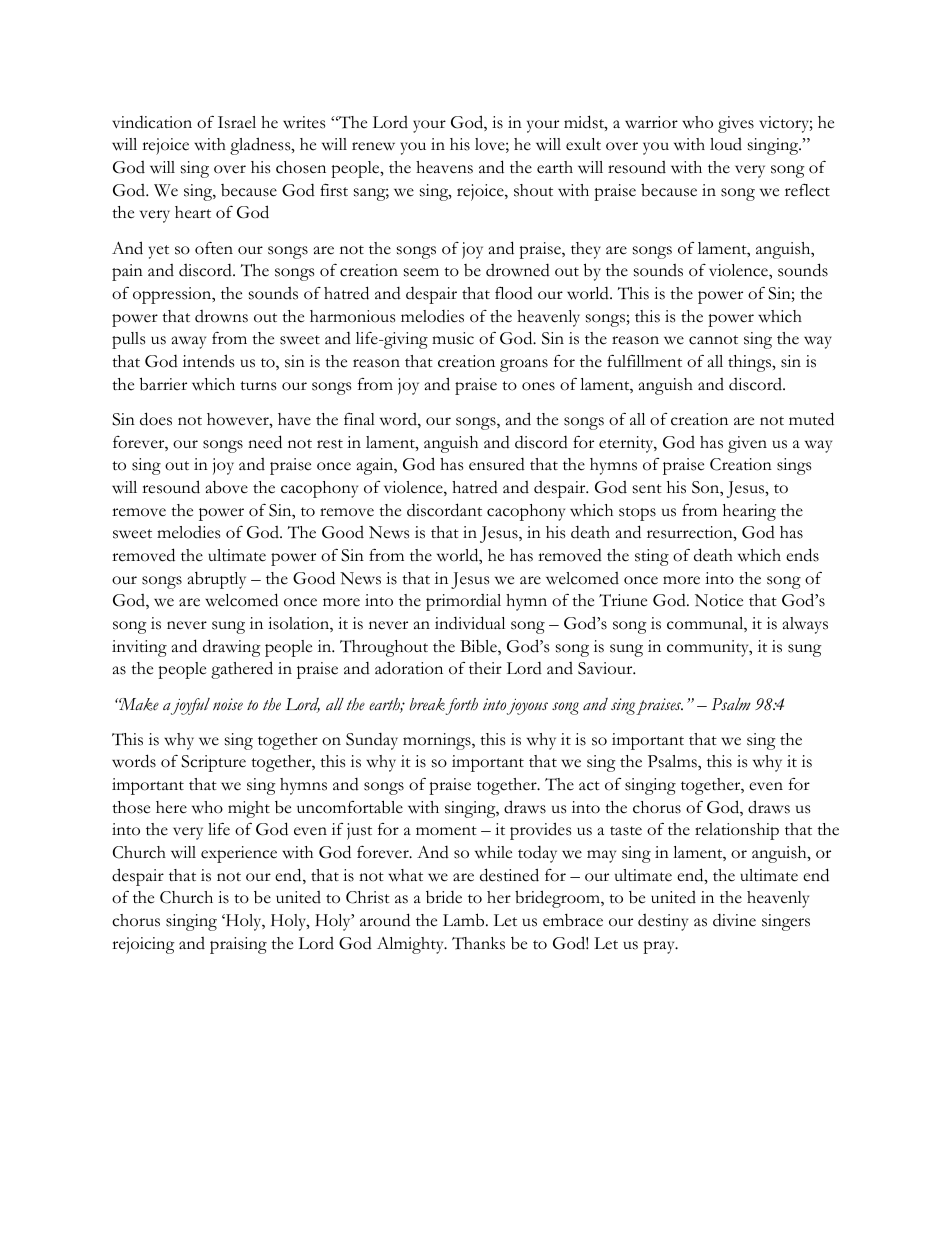 This screenshot has height=1233, width=952. What do you see at coordinates (217, 580) in the screenshot?
I see `abruptly` at bounding box center [217, 580].
